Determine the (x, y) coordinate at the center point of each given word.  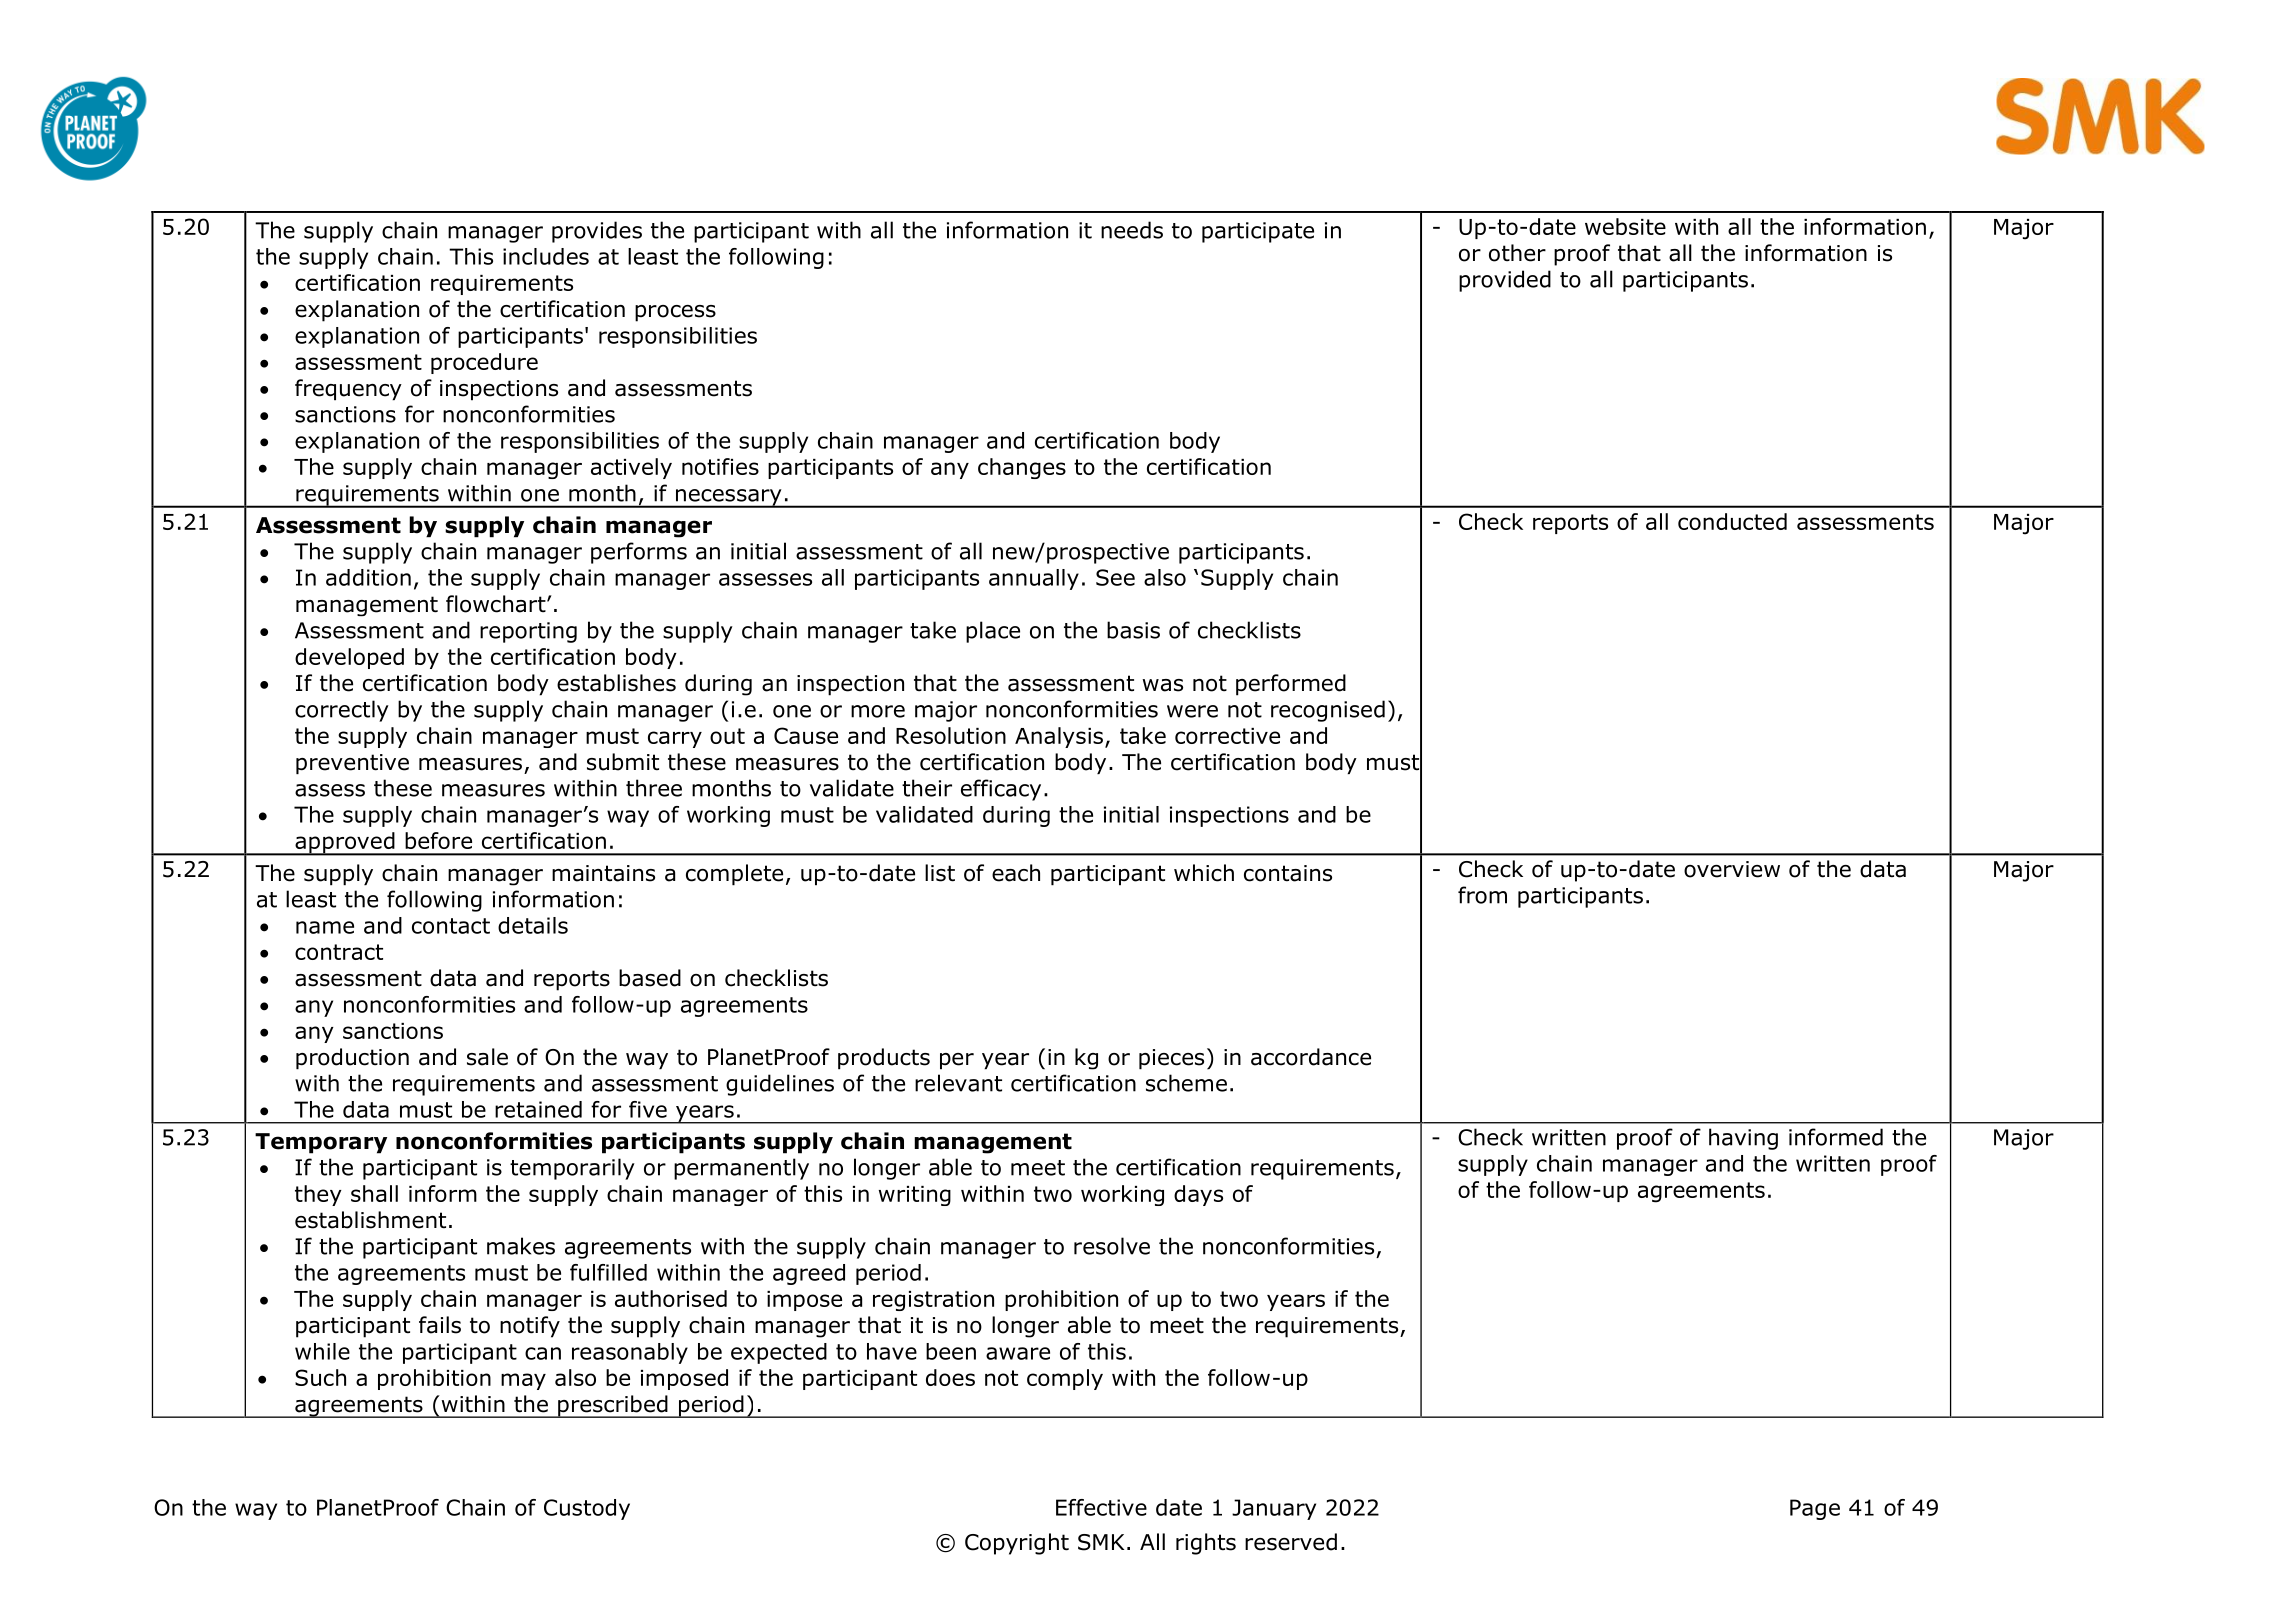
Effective (1101, 1507)
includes (546, 256)
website (1625, 226)
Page (1815, 1509)
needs (1132, 230)
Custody (587, 1509)
